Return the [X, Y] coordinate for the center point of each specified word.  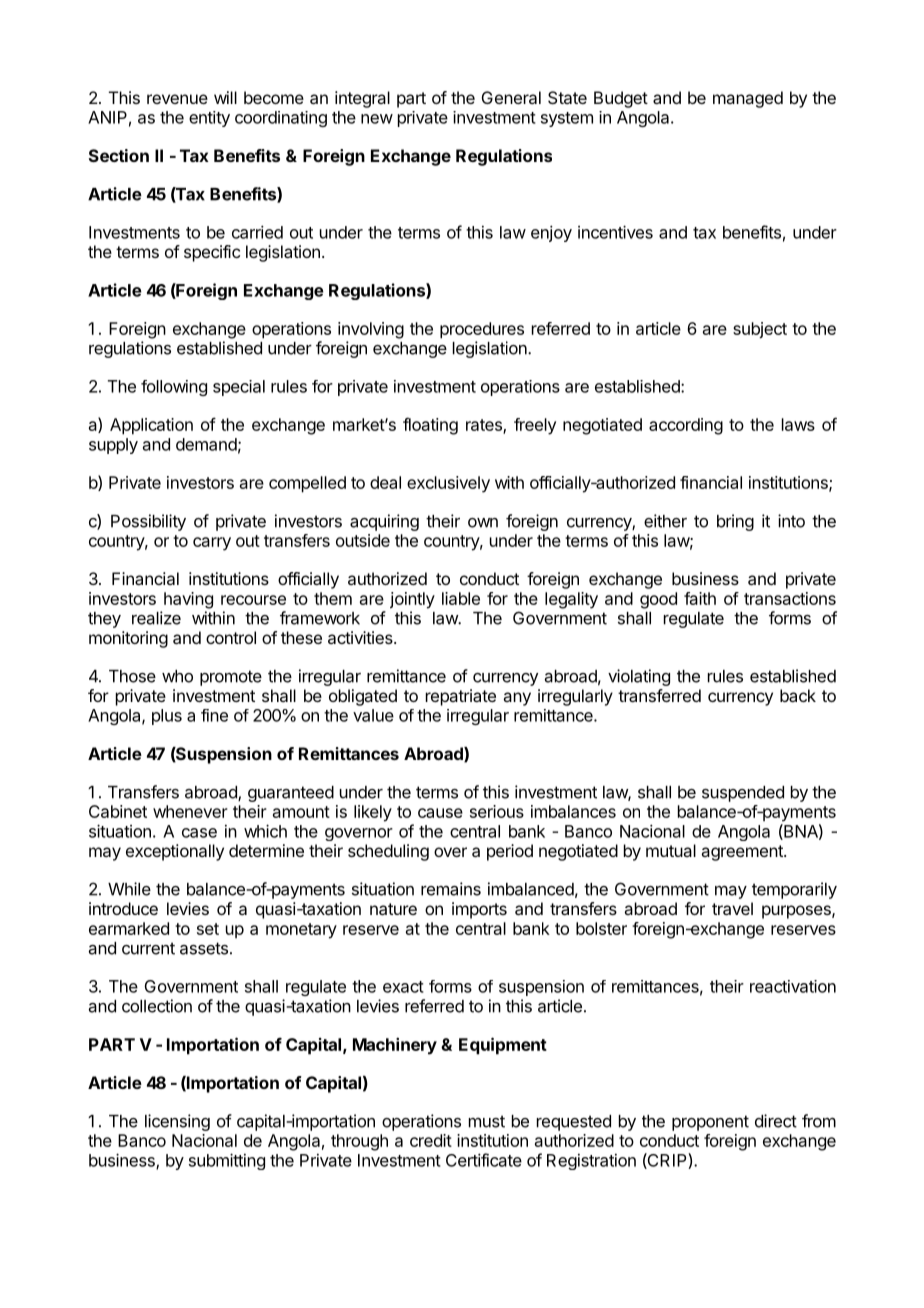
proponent [710, 1123]
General [511, 97]
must [487, 1121]
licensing [177, 1122]
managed [748, 99]
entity [209, 119]
